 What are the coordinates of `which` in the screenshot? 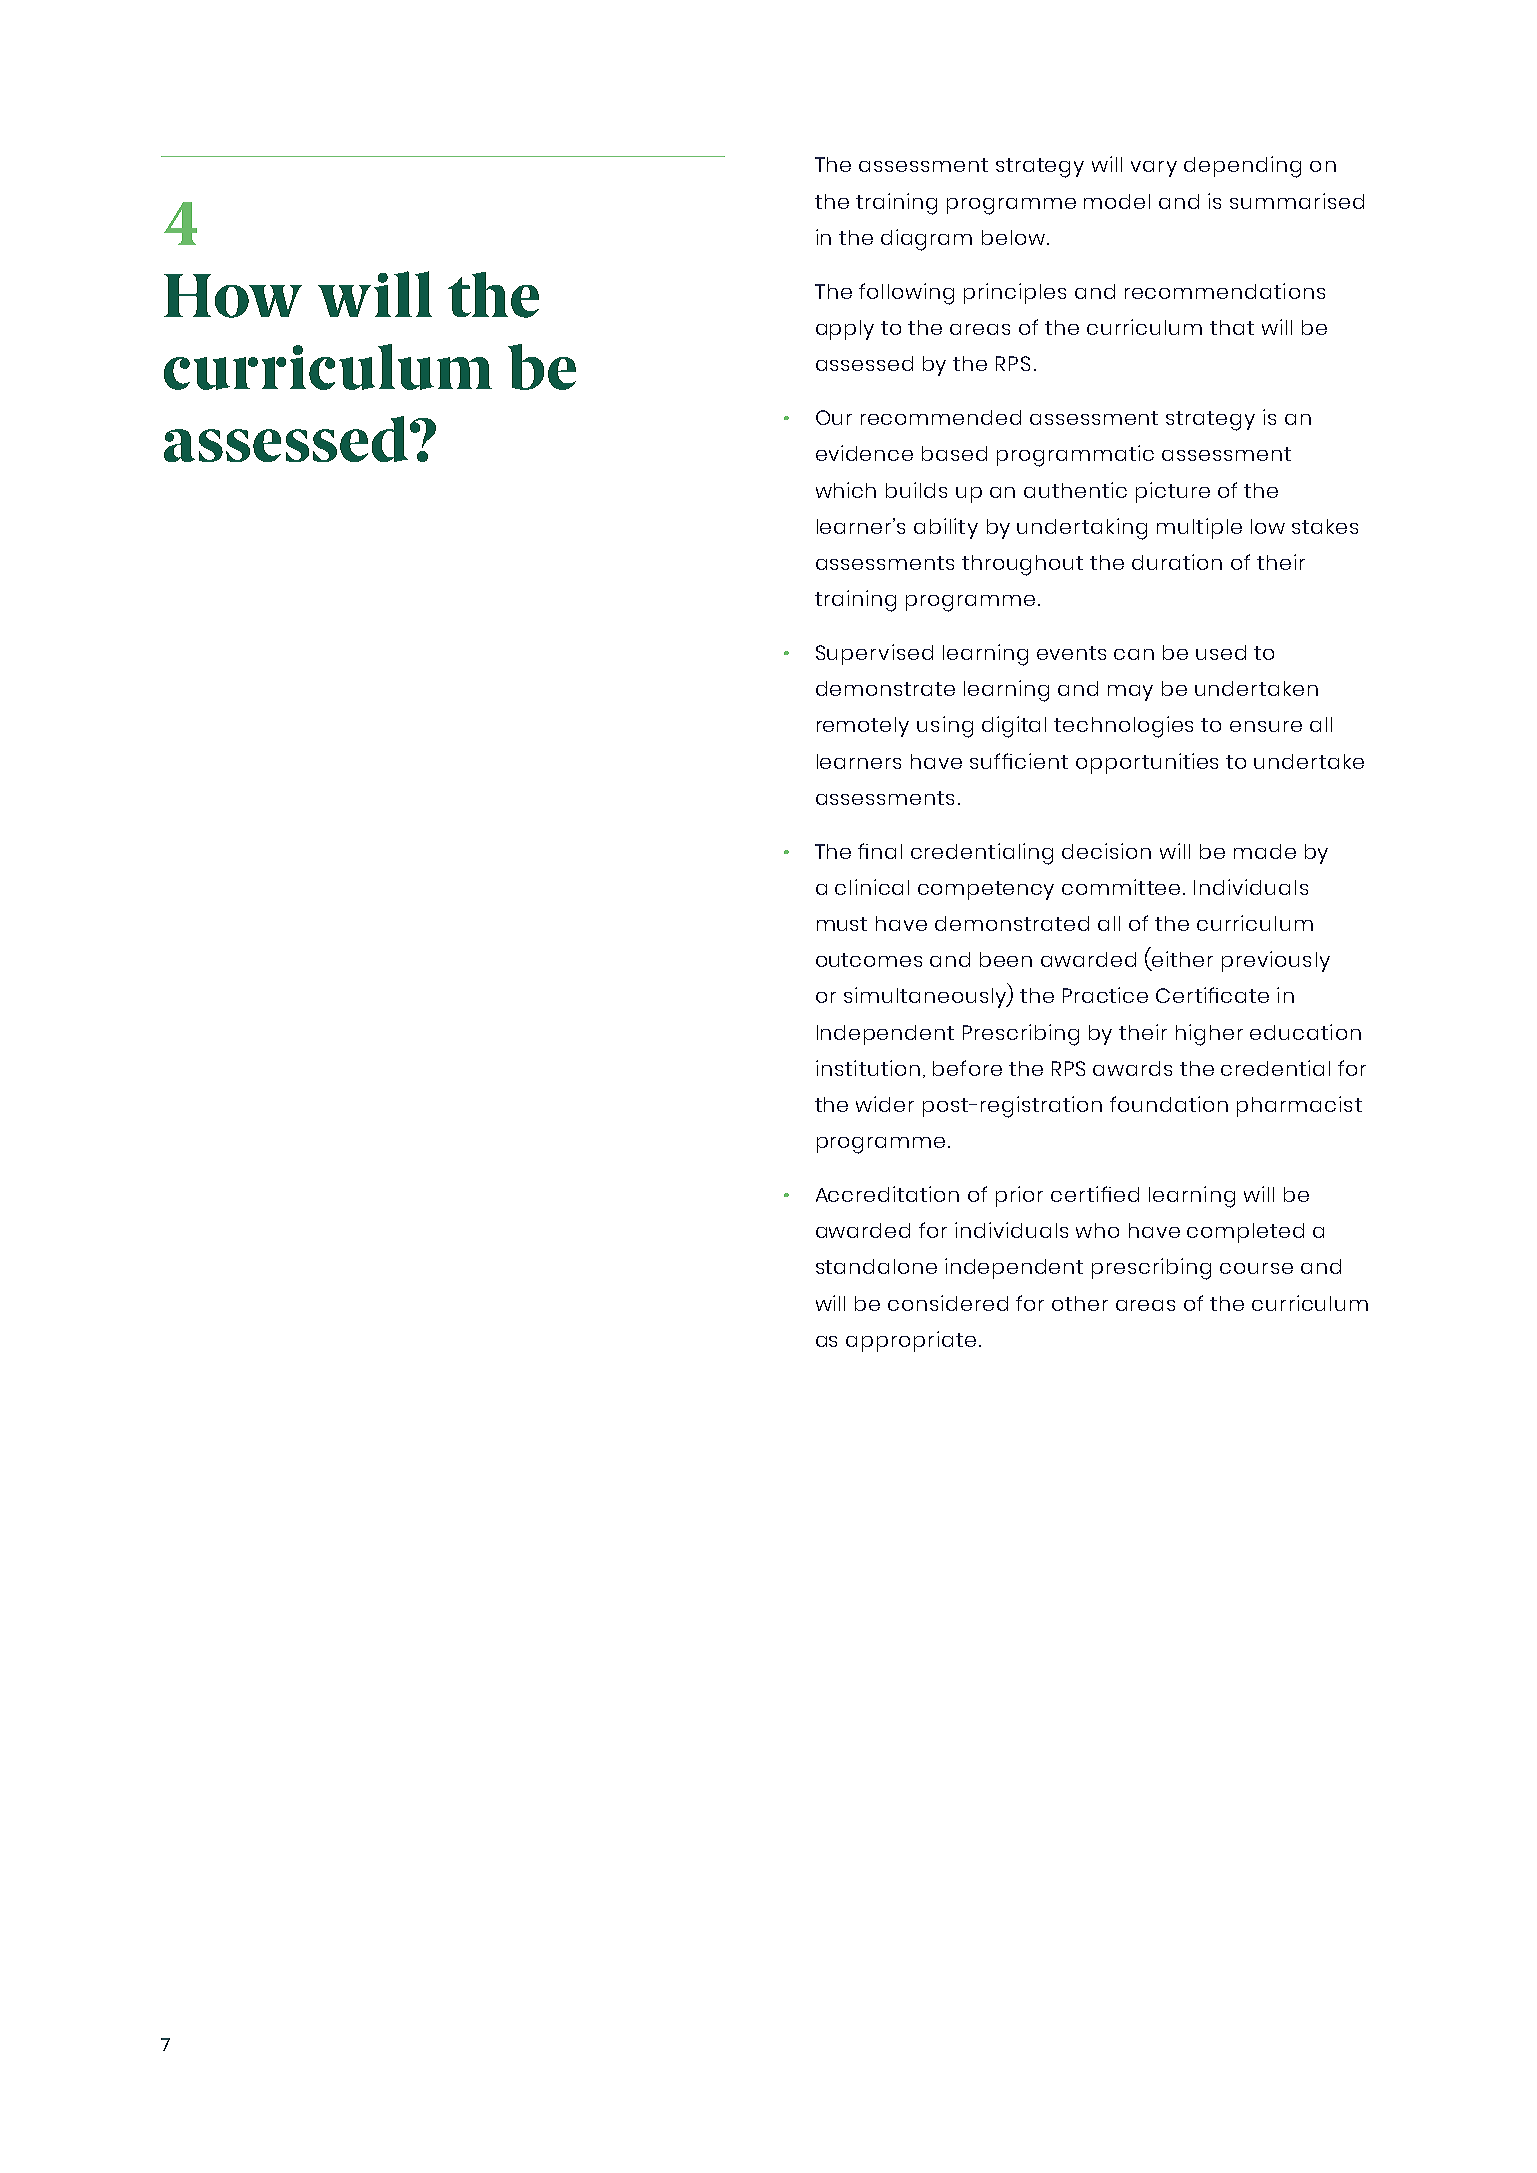 It's located at (846, 490).
